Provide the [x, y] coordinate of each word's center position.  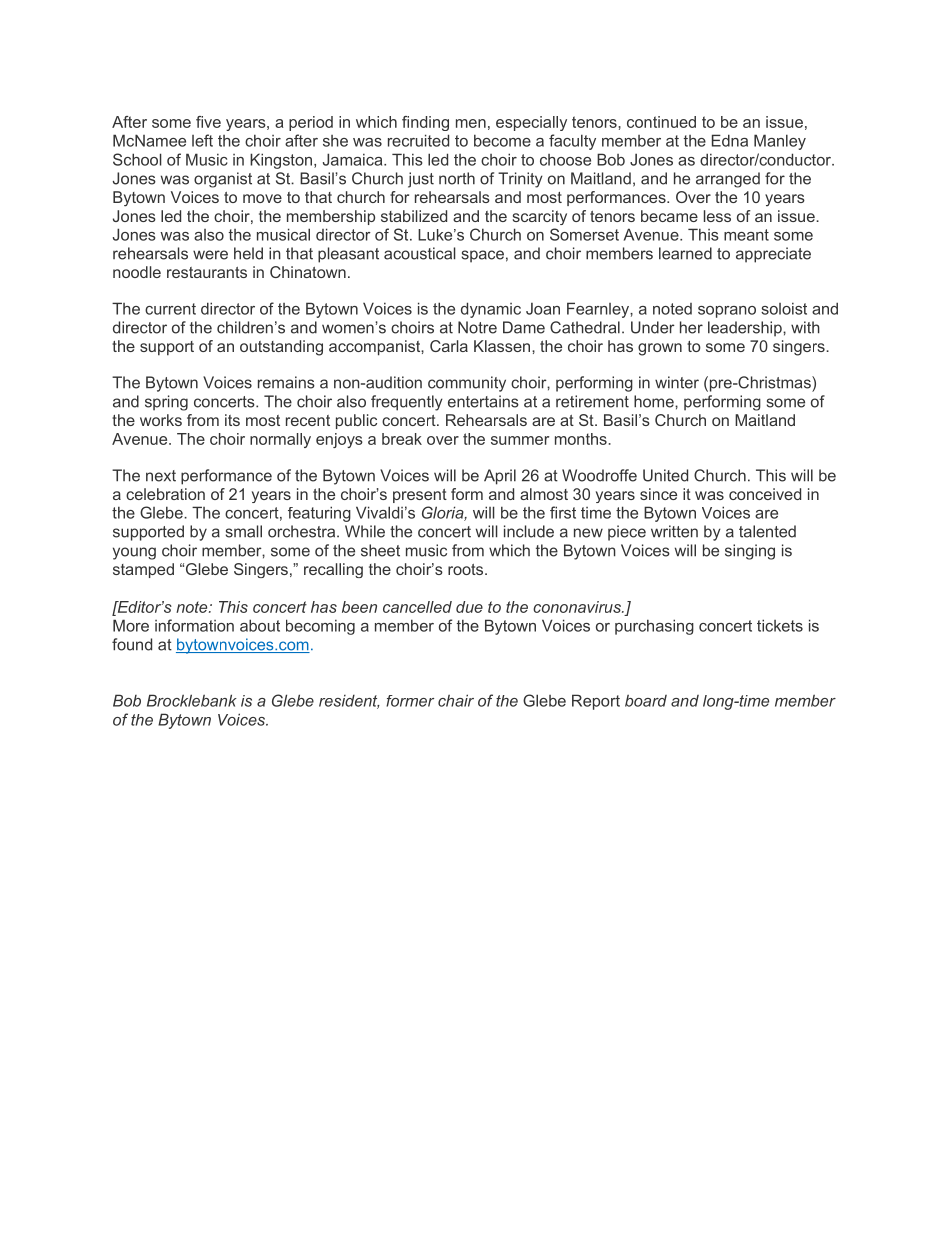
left [202, 140]
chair [456, 700]
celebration [165, 494]
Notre [477, 327]
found [132, 644]
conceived [765, 494]
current [170, 309]
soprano [727, 312]
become [502, 140]
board [646, 700]
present [420, 496]
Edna [730, 140]
